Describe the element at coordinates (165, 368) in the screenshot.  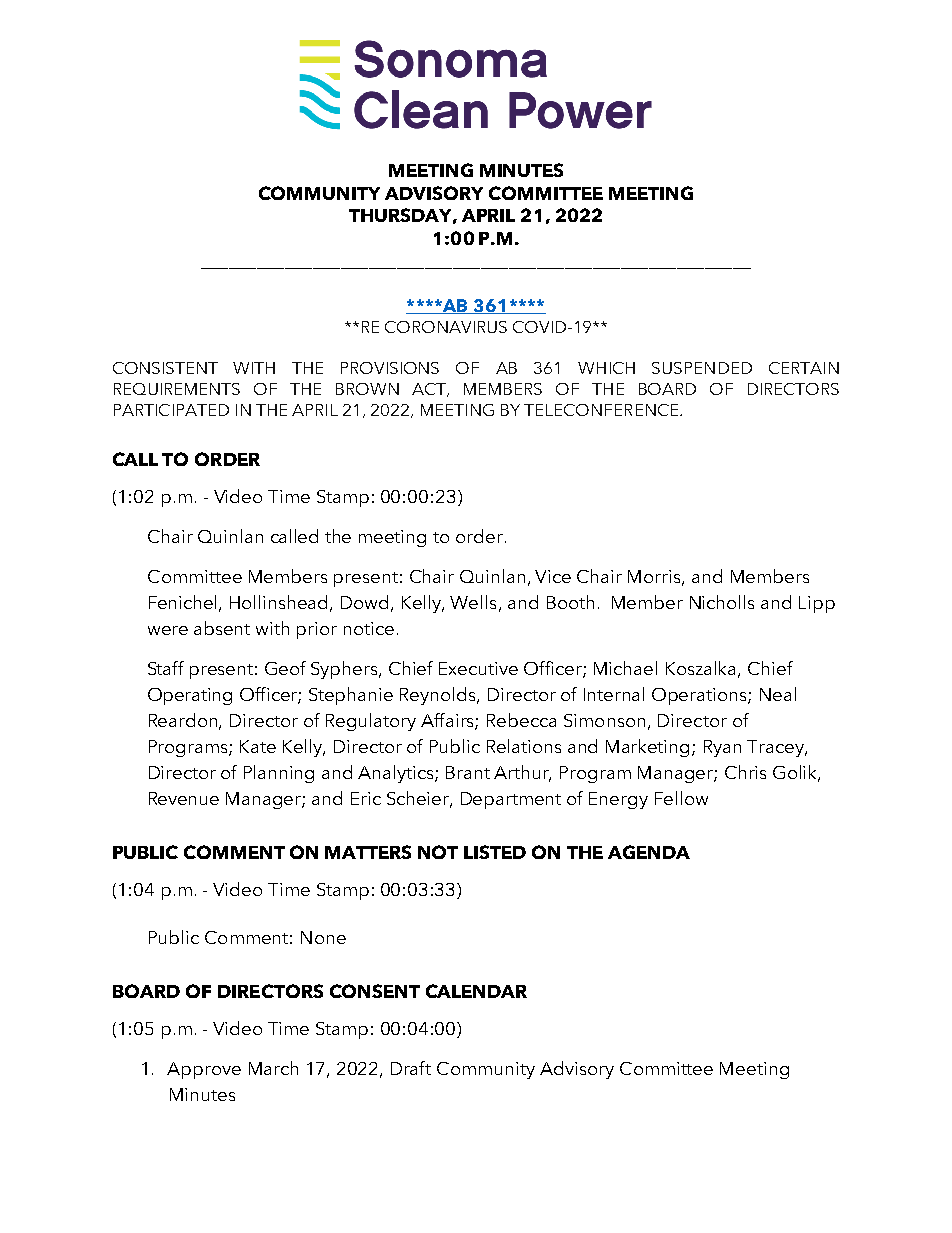
I see `CONSISTENT` at that location.
